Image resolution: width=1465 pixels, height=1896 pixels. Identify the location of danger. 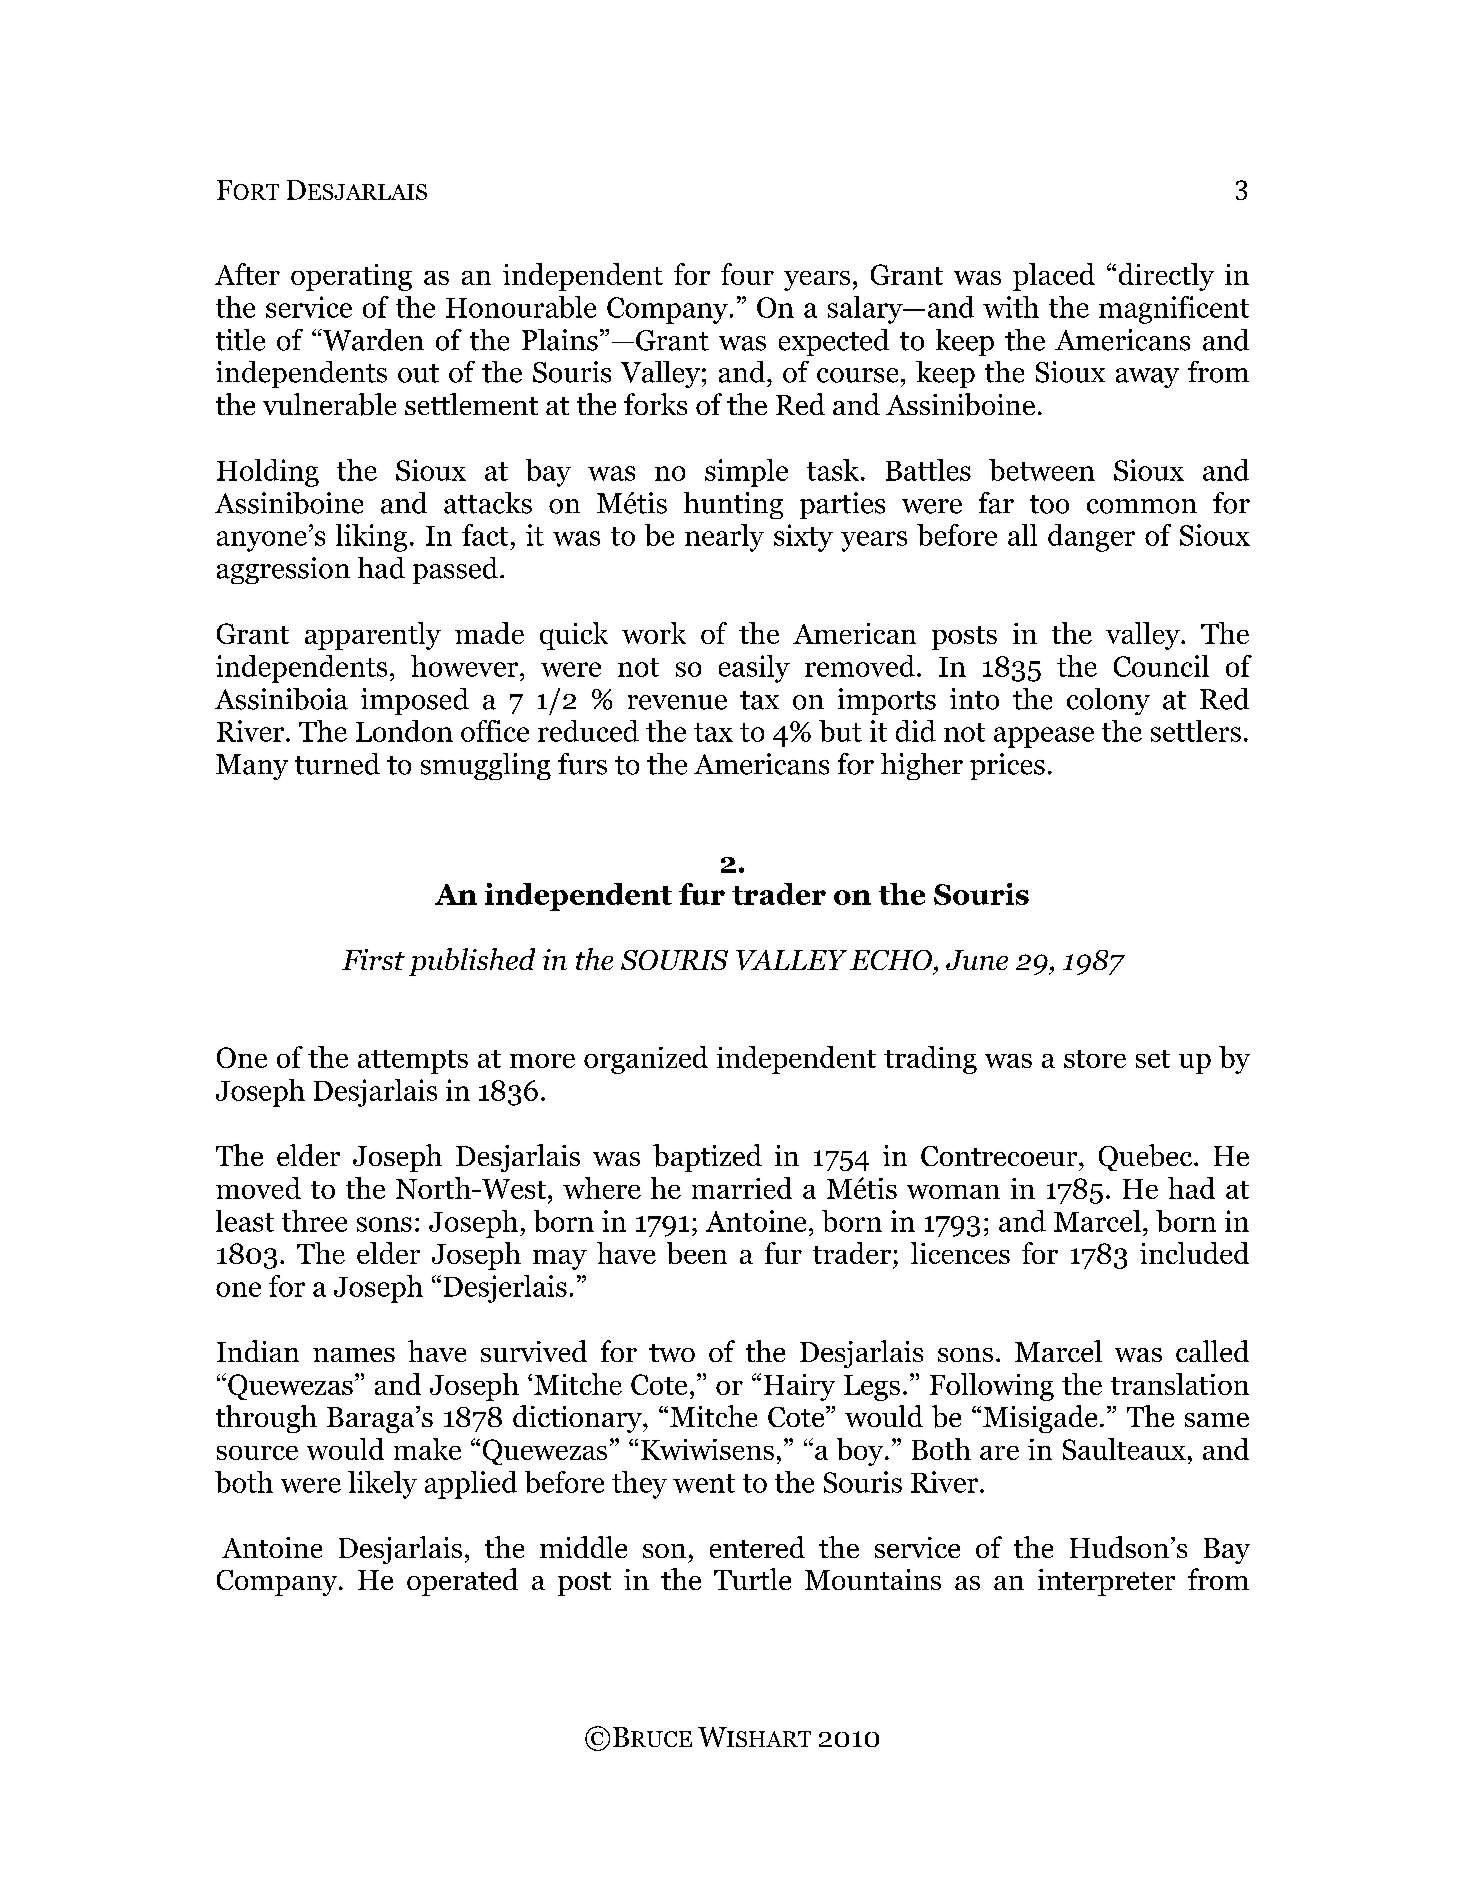
(1091, 538).
